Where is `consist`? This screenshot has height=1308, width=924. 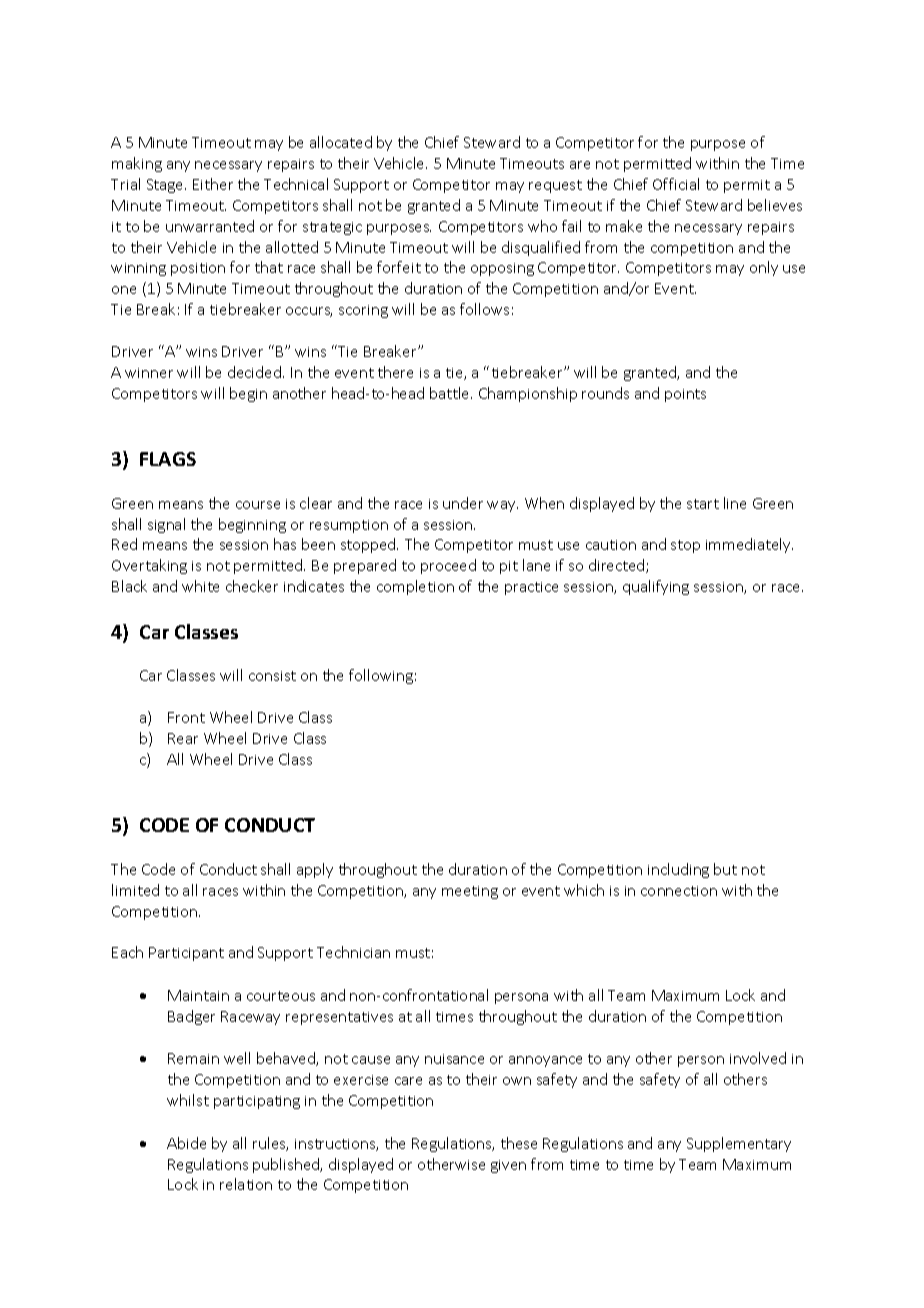
consist is located at coordinates (272, 676).
